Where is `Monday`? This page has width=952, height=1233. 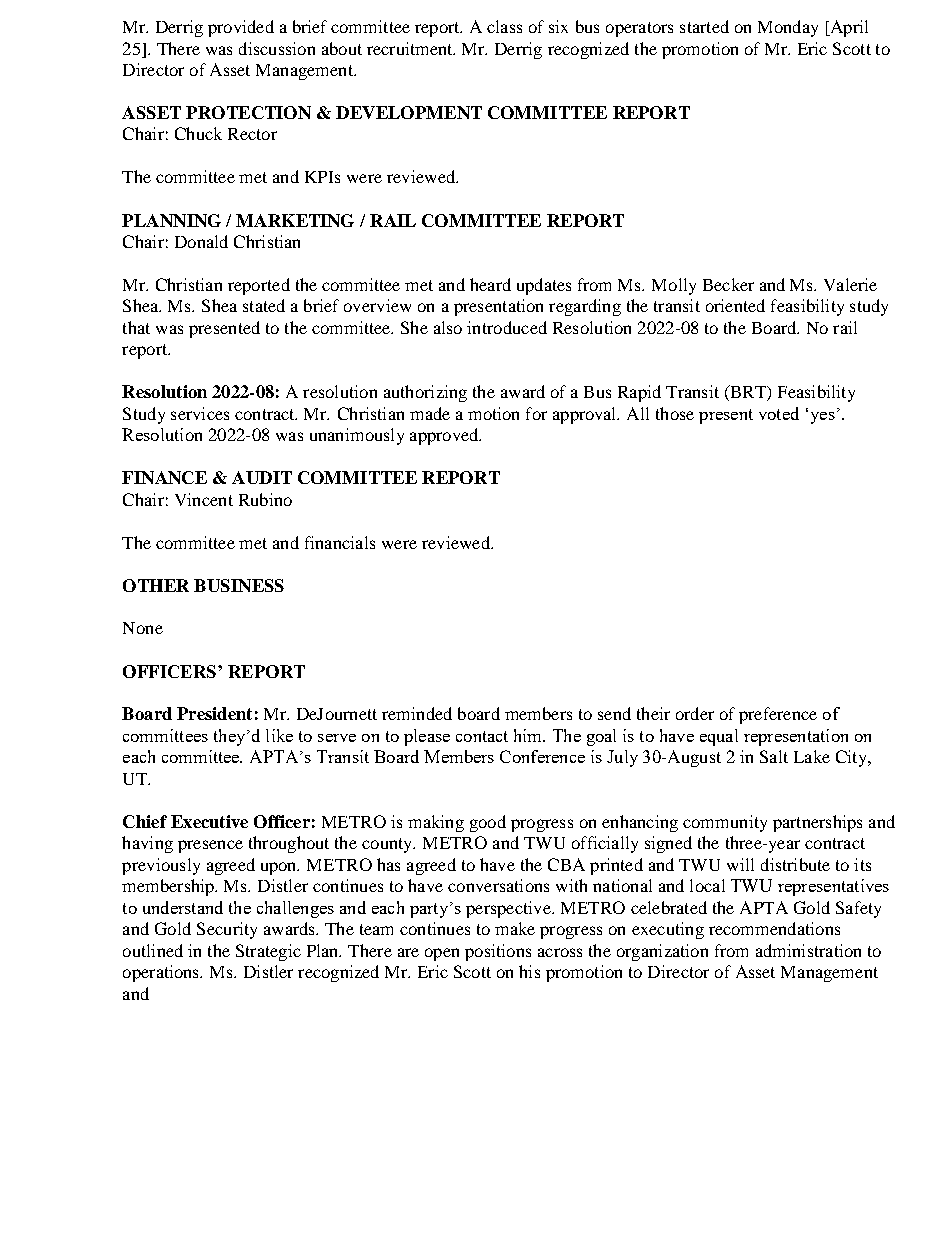 Monday is located at coordinates (788, 28).
